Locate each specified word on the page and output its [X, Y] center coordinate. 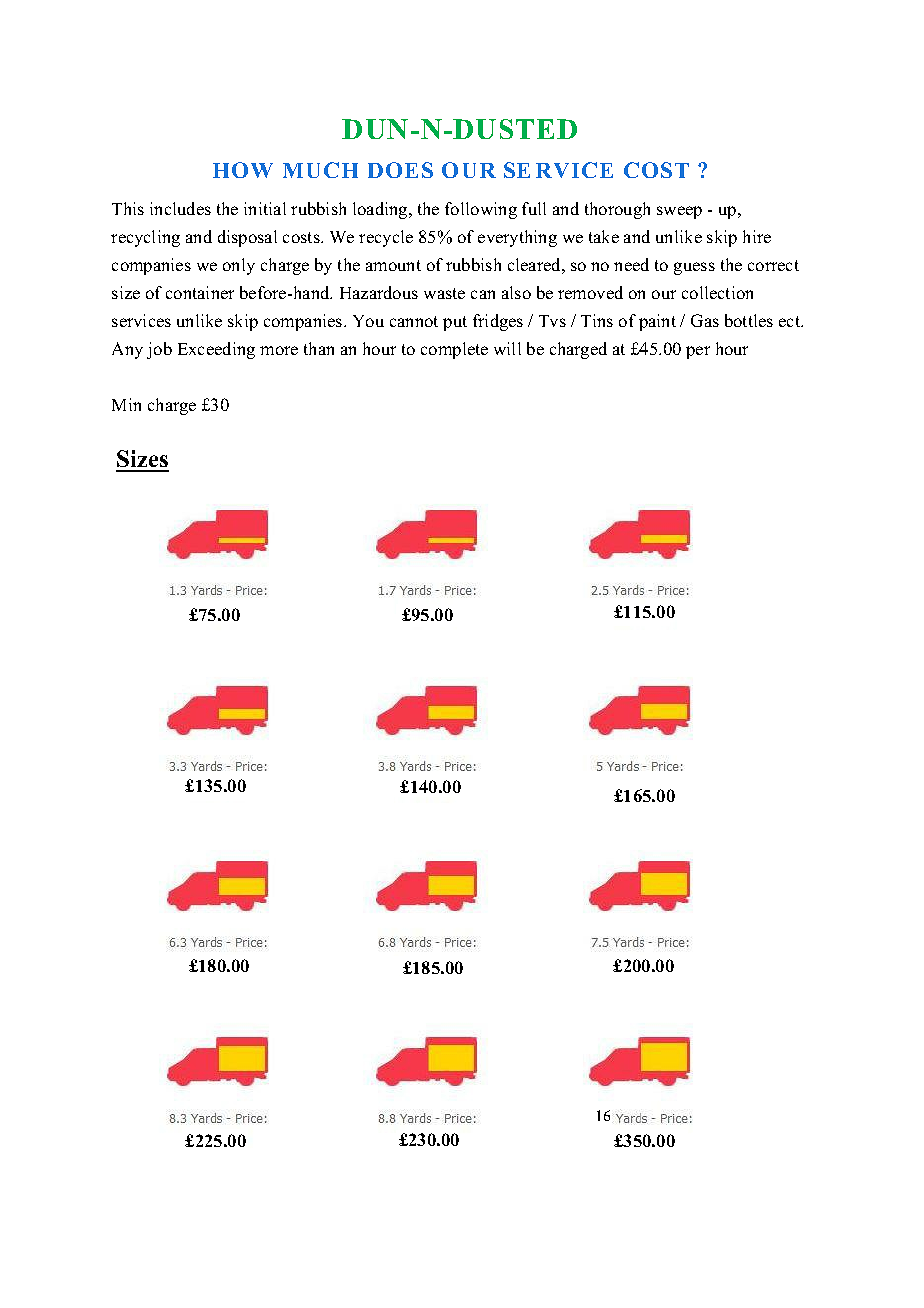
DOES [400, 170]
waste [444, 293]
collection [717, 292]
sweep [679, 212]
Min [126, 404]
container [200, 292]
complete [454, 350]
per [698, 352]
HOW [243, 170]
